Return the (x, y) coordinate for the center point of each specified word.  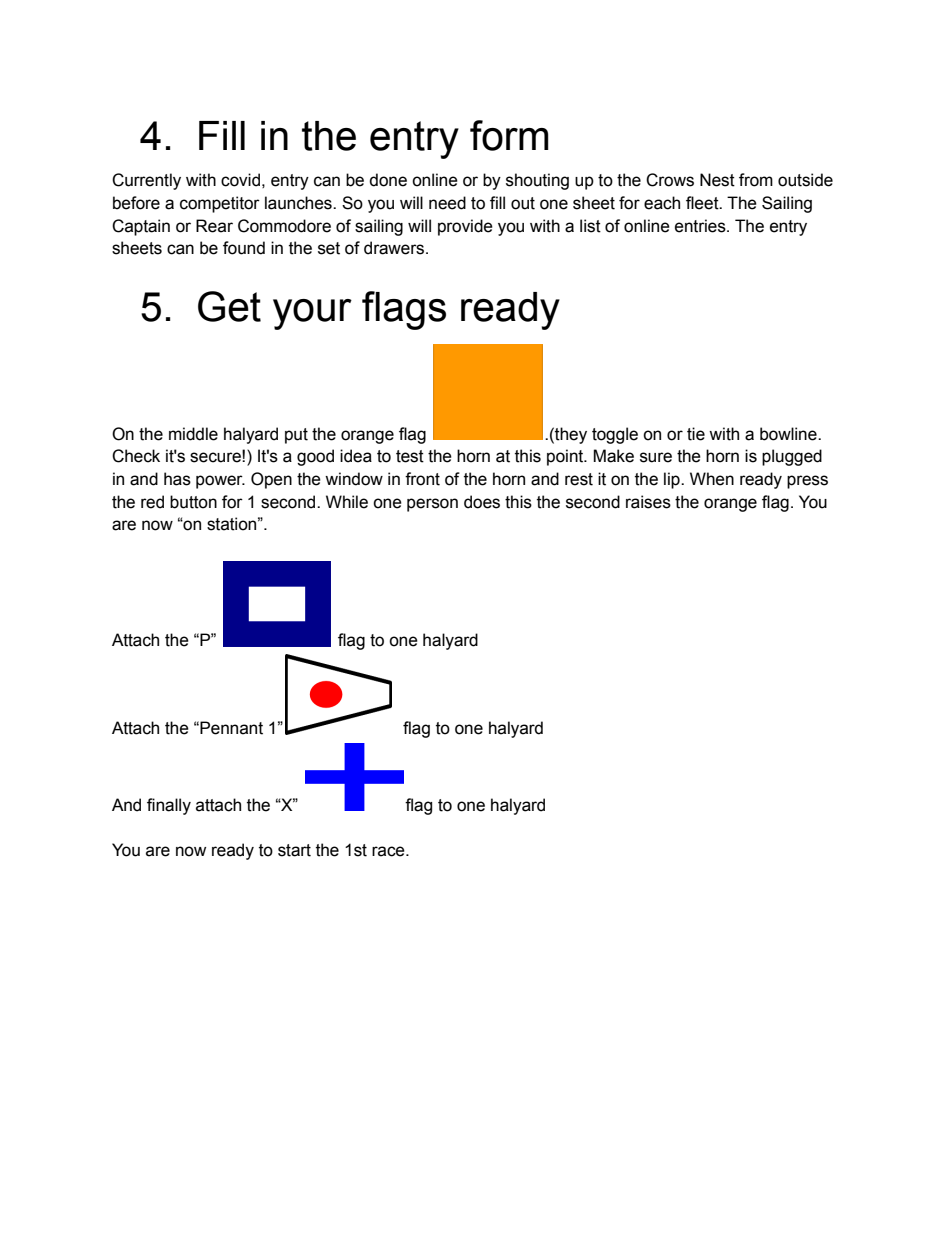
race (389, 851)
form (509, 135)
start (294, 850)
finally (169, 806)
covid (240, 180)
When (712, 479)
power (220, 482)
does (482, 502)
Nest (717, 180)
